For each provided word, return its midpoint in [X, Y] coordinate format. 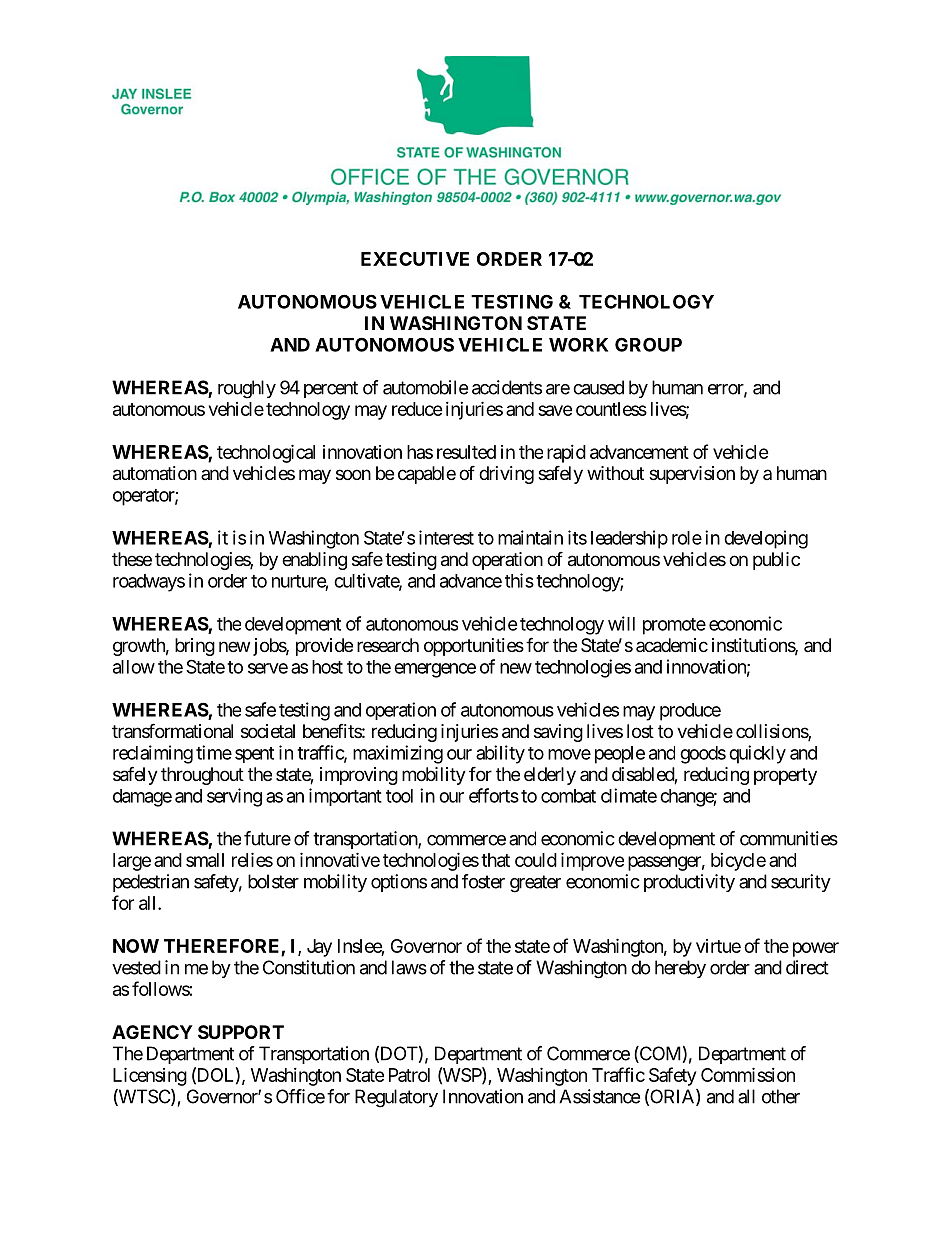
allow [134, 667]
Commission [748, 1074]
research [388, 645]
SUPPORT [241, 1032]
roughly [247, 389]
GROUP [648, 344]
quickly [757, 754]
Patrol [409, 1075]
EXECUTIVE [415, 259]
